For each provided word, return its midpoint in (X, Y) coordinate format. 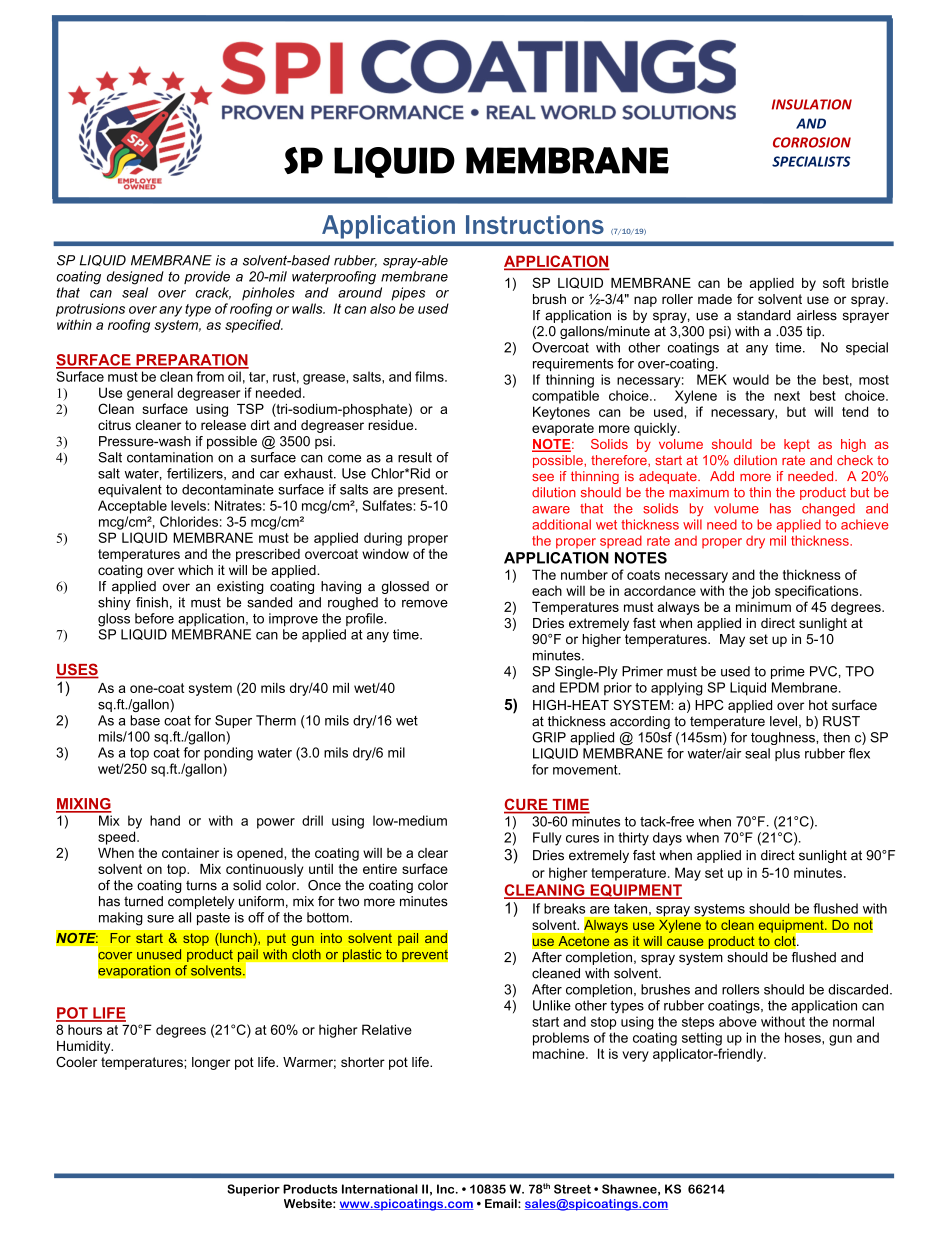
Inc (447, 1189)
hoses (804, 1037)
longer (211, 1063)
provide (207, 277)
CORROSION (812, 142)
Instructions (535, 224)
